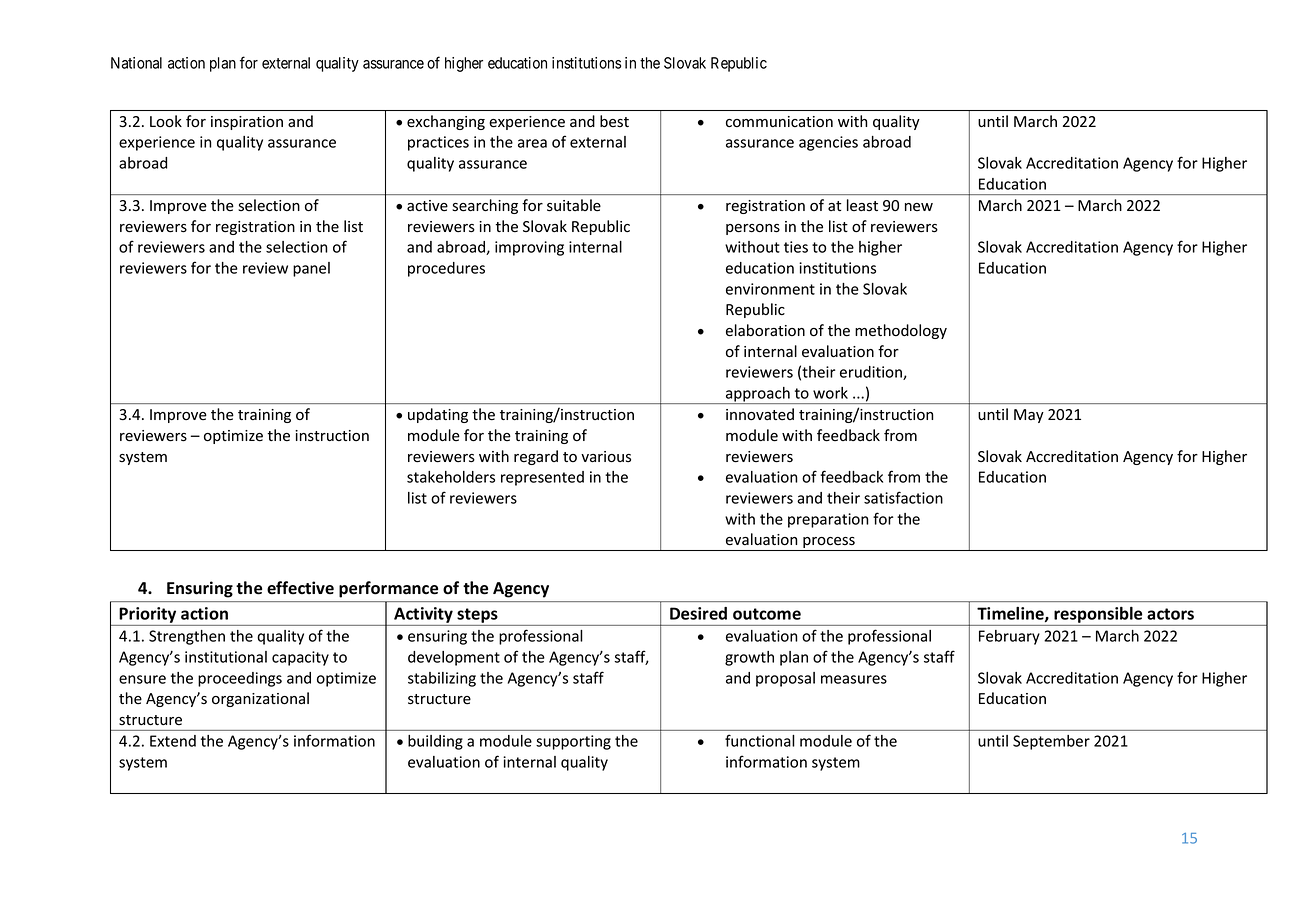  I want to click on inspiration, so click(247, 123).
